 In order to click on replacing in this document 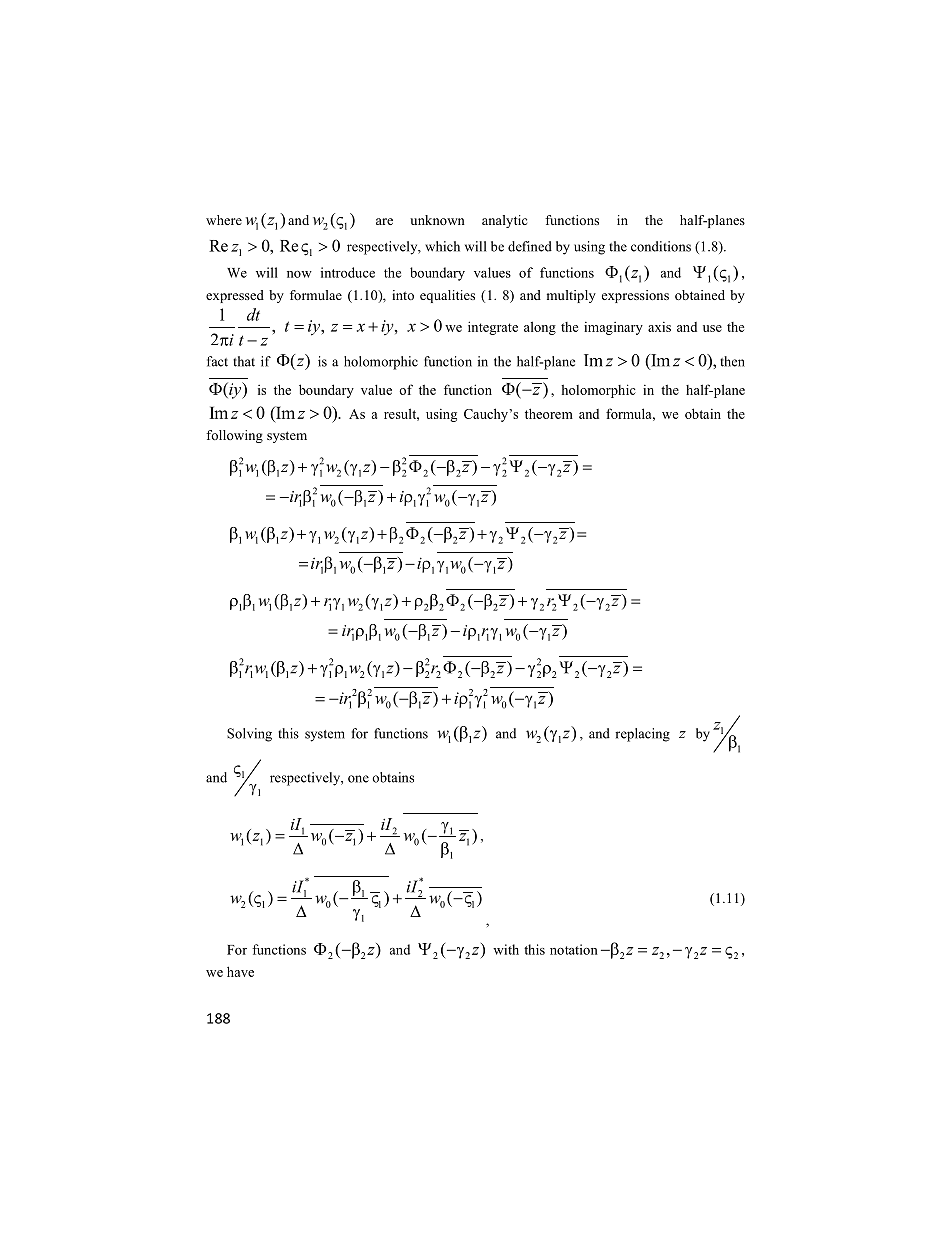, I will do `click(642, 735)`.
